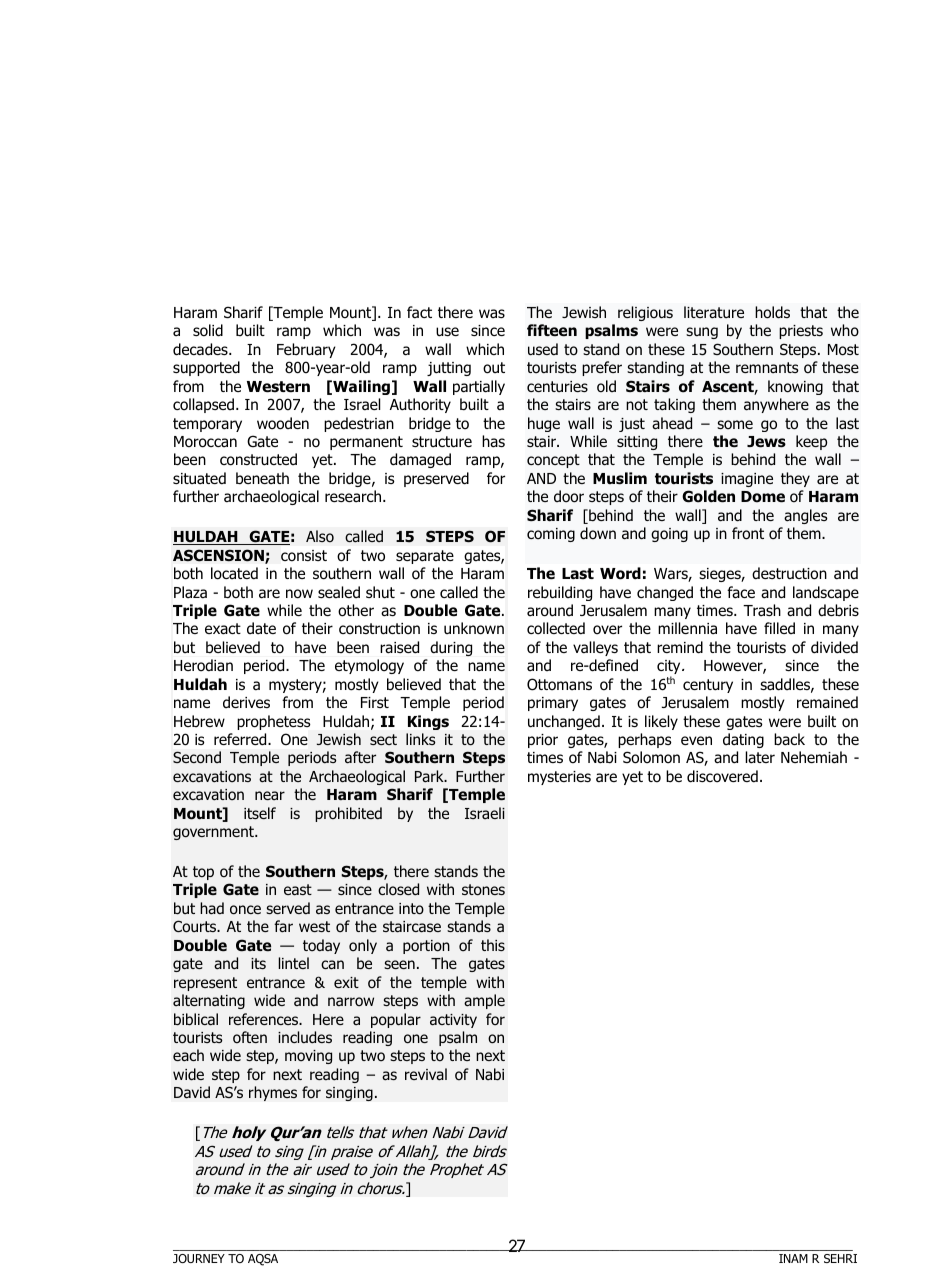 Image resolution: width=935 pixels, height=1288 pixels. I want to click on located, so click(234, 573).
